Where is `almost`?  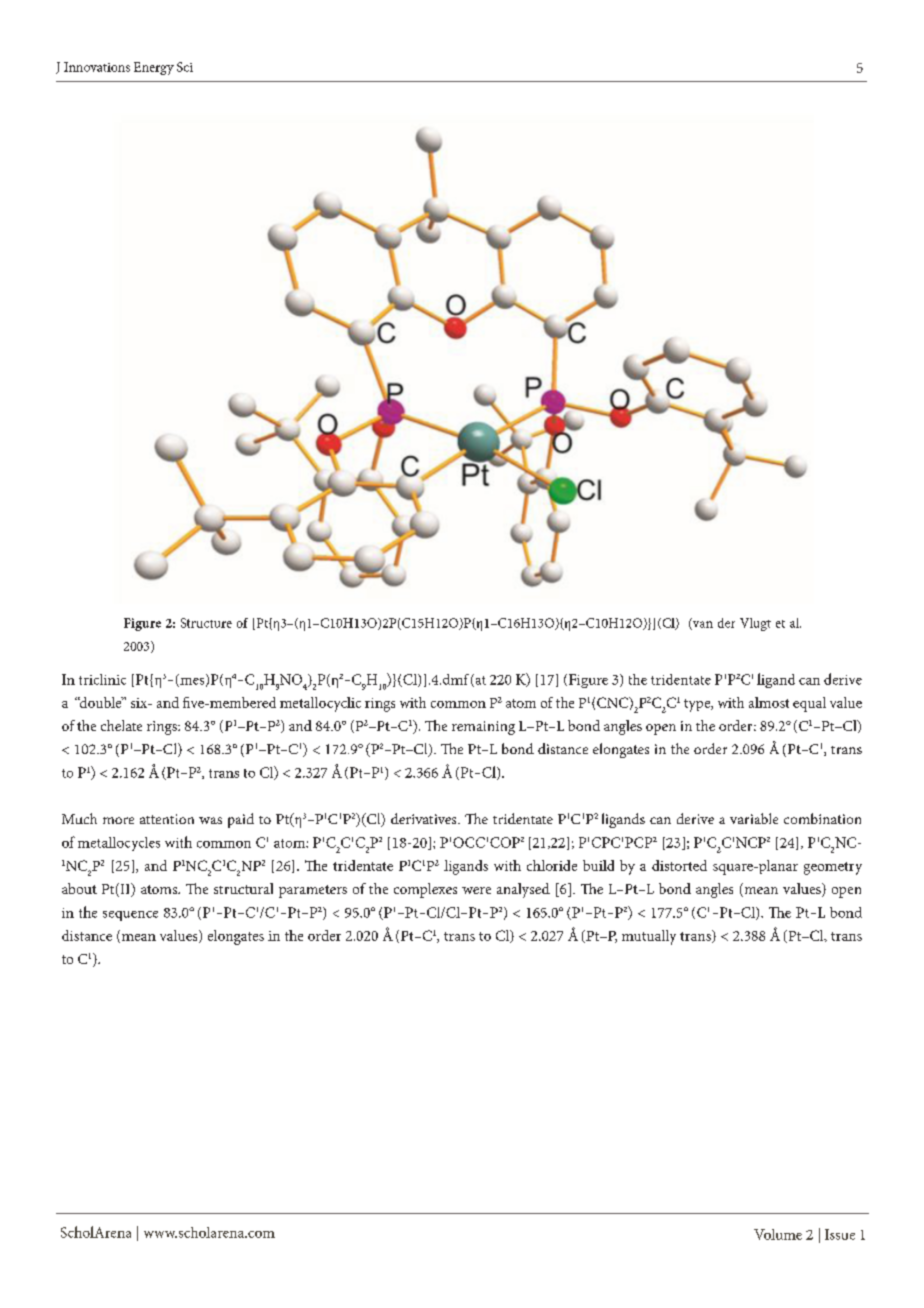 almost is located at coordinates (769, 702).
